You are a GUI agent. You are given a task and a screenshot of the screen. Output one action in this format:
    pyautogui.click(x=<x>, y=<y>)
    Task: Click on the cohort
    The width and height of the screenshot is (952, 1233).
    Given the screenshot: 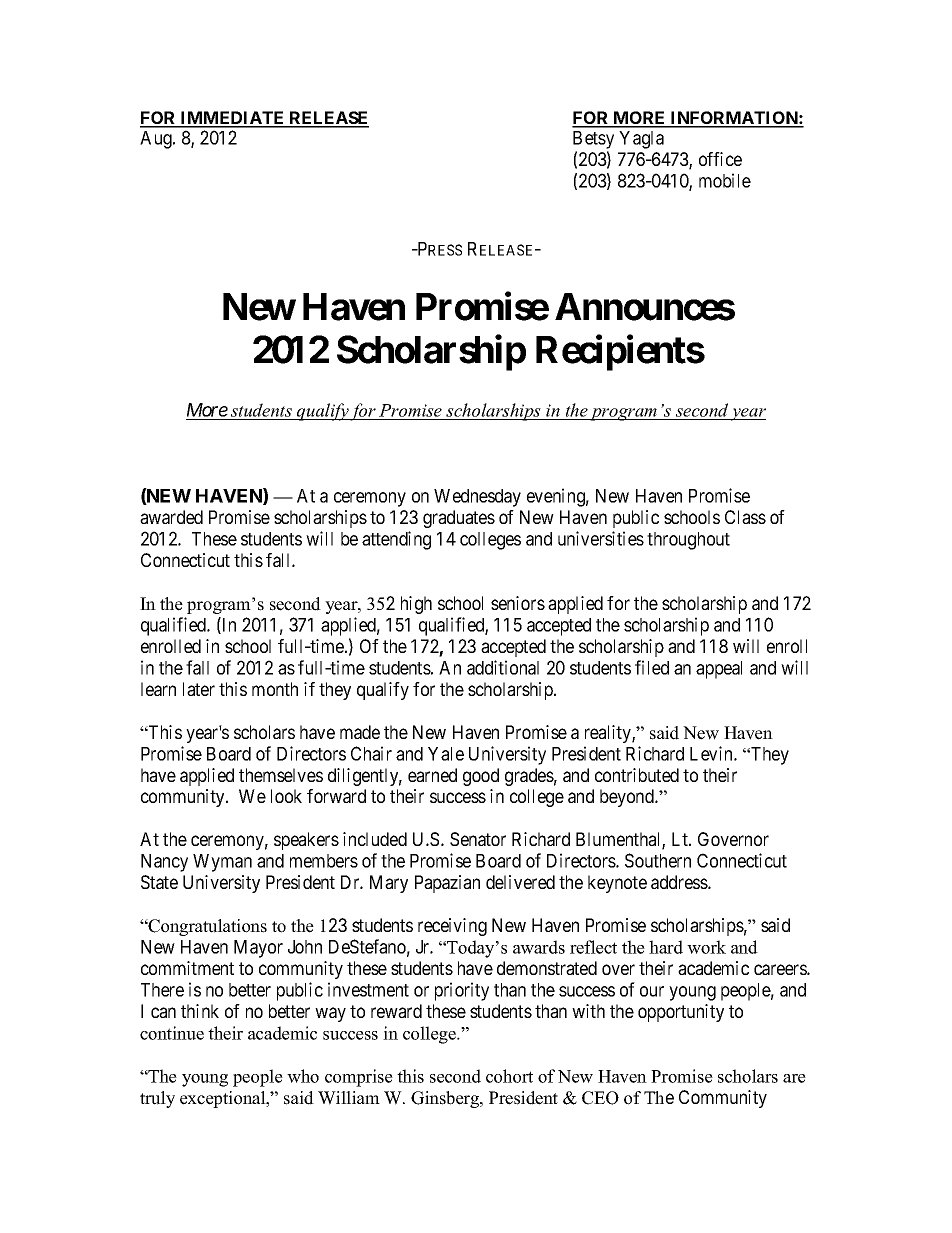 What is the action you would take?
    pyautogui.click(x=509, y=1076)
